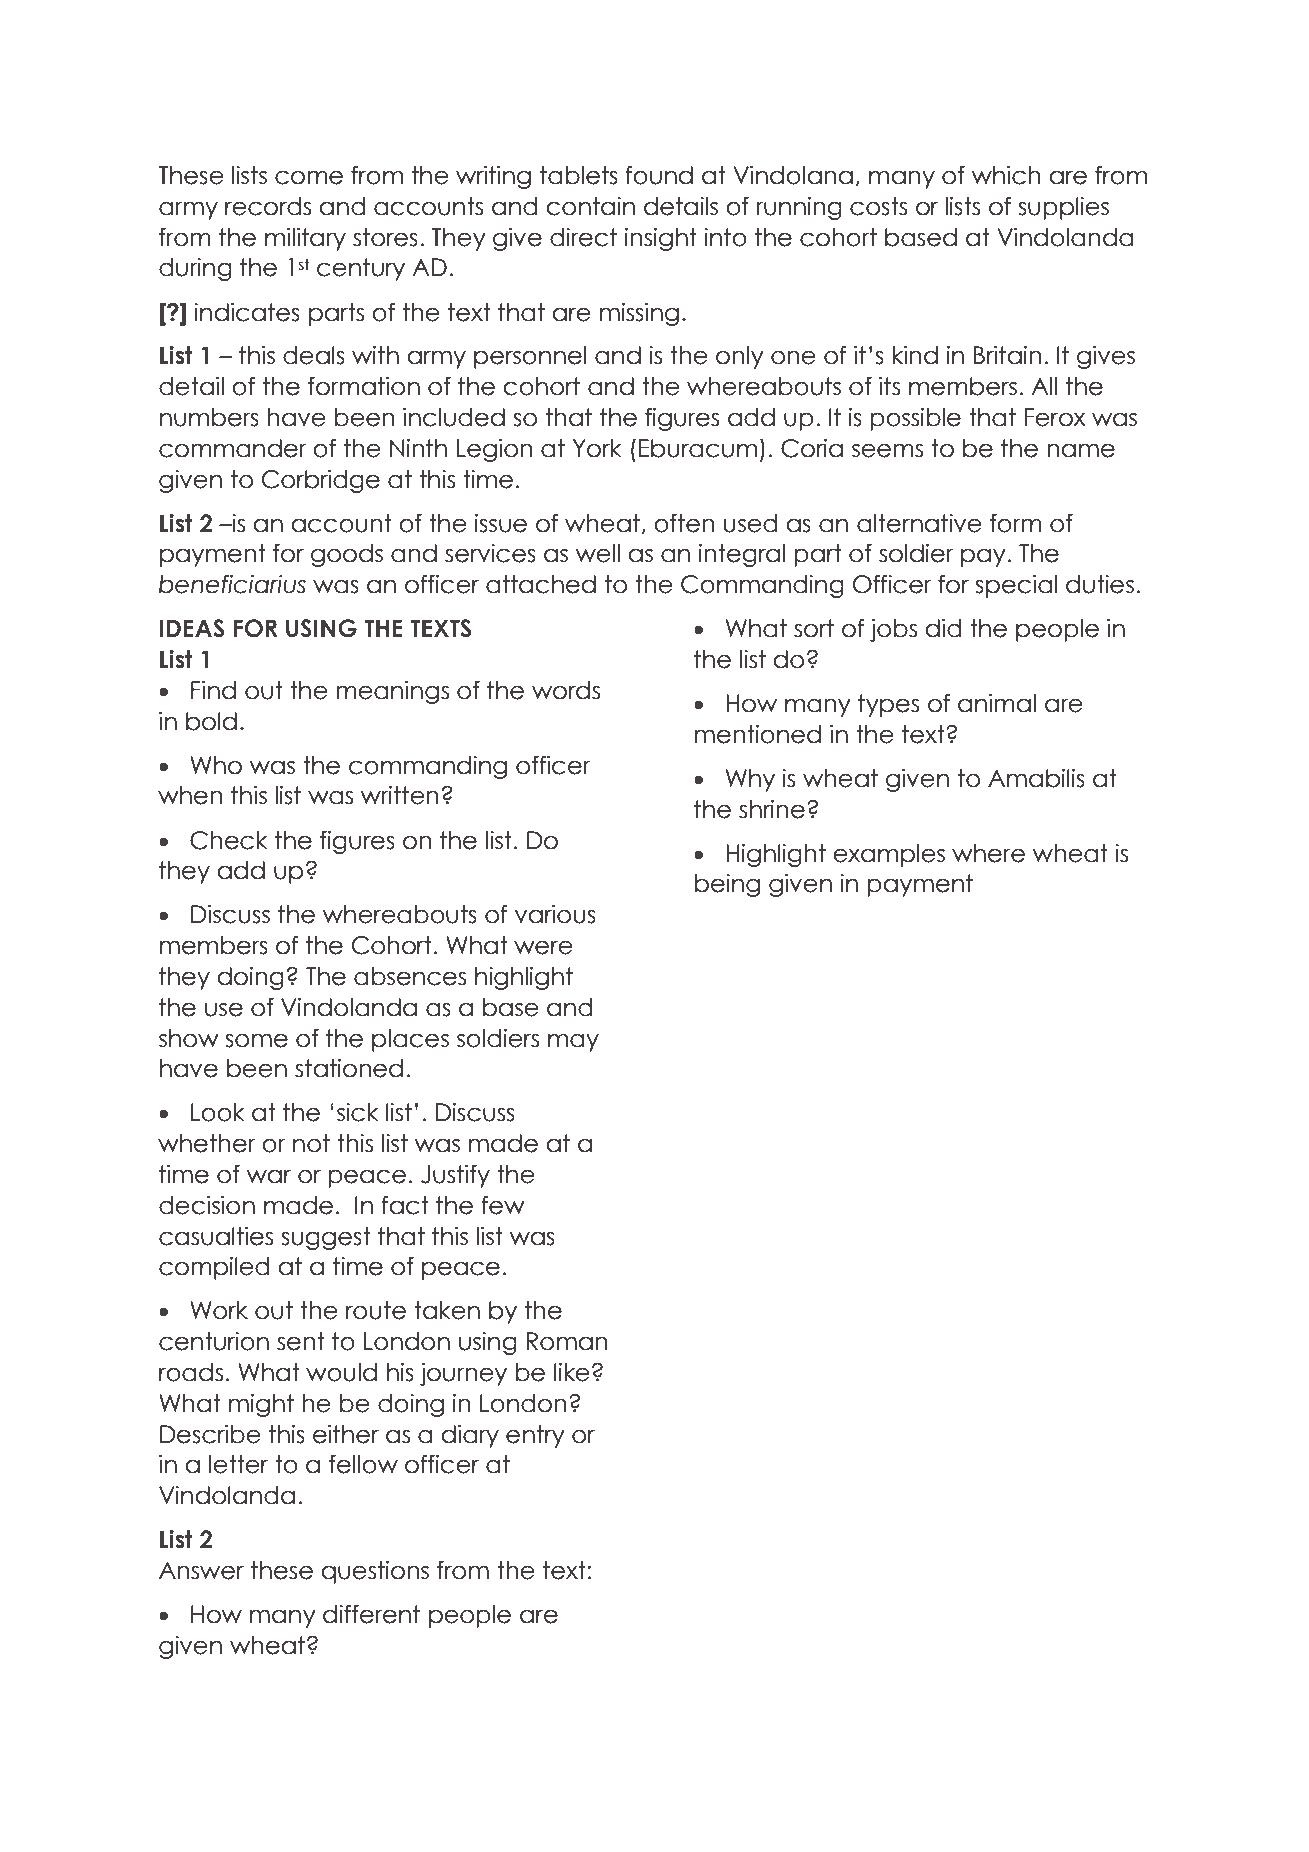  Describe the element at coordinates (305, 239) in the screenshot. I see `military` at that location.
